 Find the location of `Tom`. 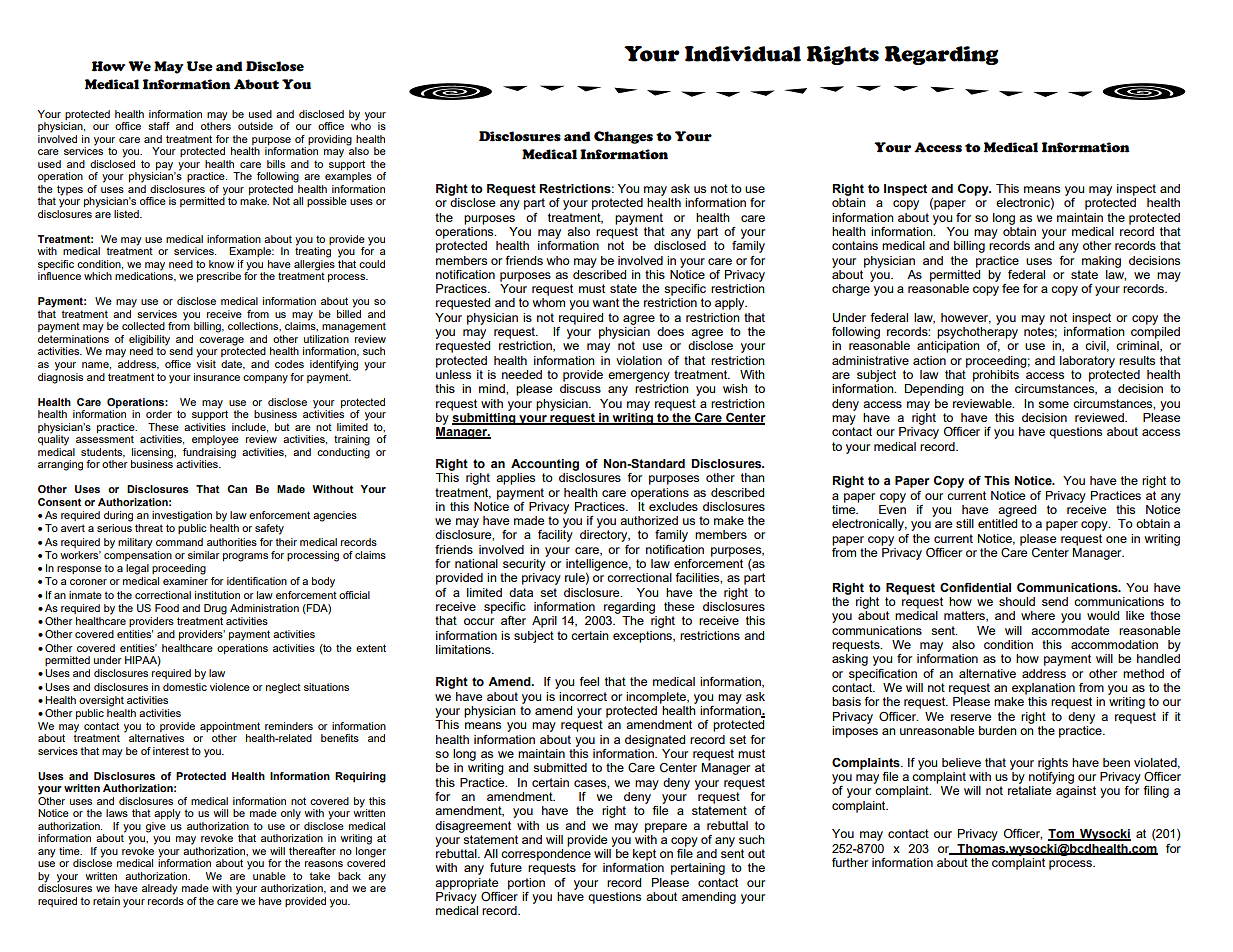

Tom is located at coordinates (1062, 835).
